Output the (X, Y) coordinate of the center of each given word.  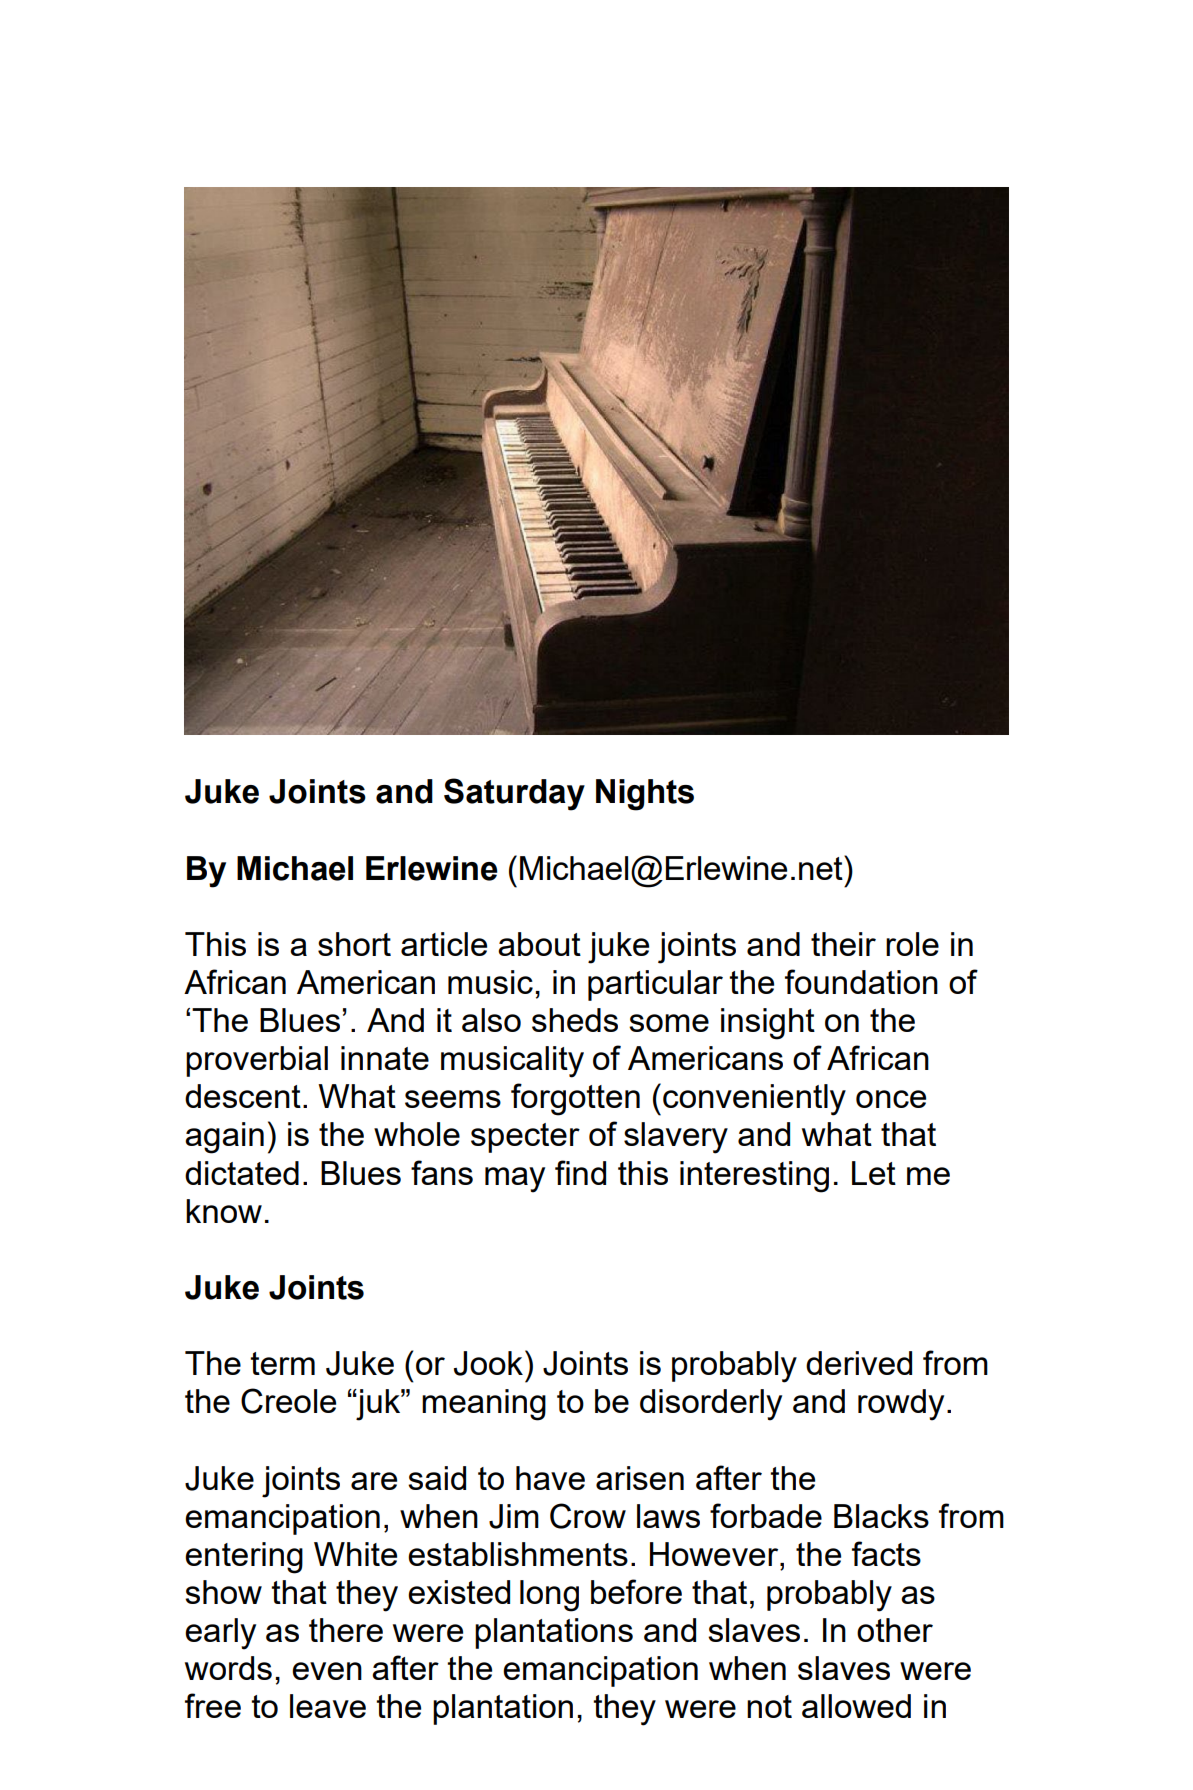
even (327, 1671)
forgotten (575, 1099)
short (354, 944)
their (843, 944)
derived (859, 1363)
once (891, 1099)
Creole (288, 1401)
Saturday (514, 794)
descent (243, 1096)
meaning (484, 1405)
